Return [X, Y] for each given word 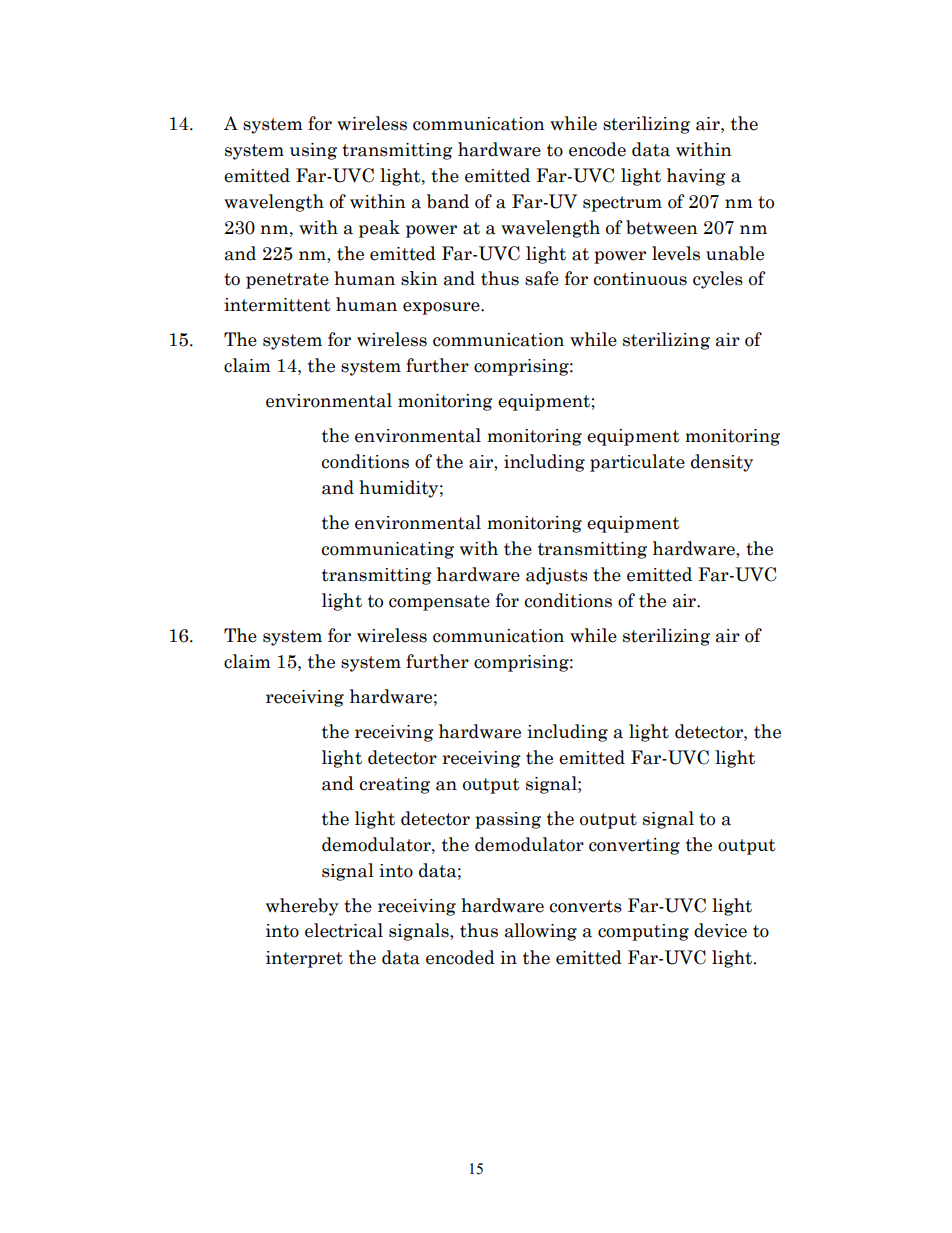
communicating [388, 550]
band [448, 201]
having [696, 177]
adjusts [557, 576]
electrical [344, 930]
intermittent [277, 305]
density [722, 463]
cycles [718, 280]
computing [643, 932]
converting [634, 846]
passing [508, 820]
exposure [442, 308]
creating [395, 785]
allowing [541, 932]
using [313, 151]
